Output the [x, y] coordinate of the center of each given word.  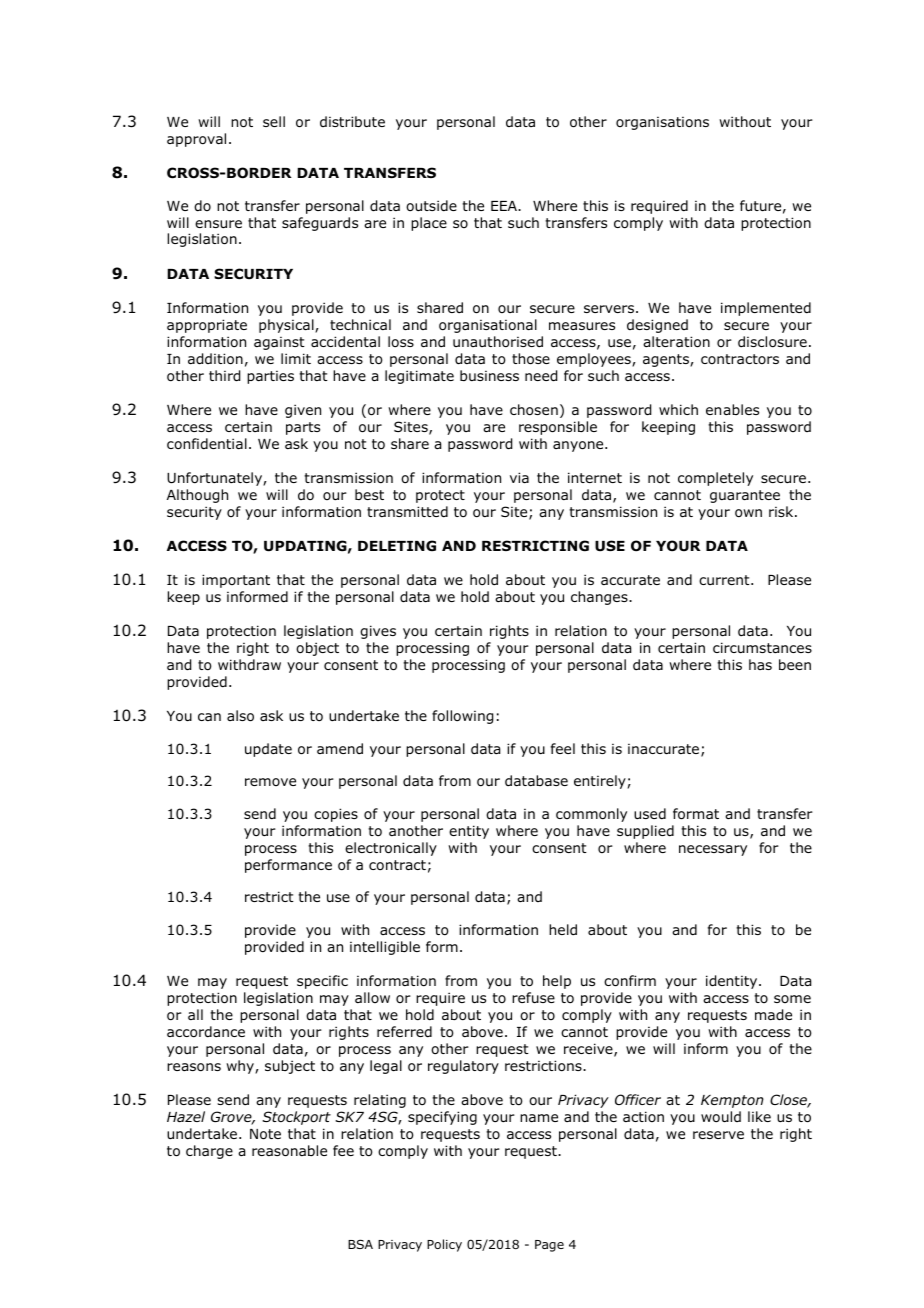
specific [322, 982]
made [773, 1015]
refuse [533, 997]
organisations [662, 123]
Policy [444, 1245]
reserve [718, 1135]
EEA [505, 206]
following [462, 717]
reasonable [289, 1151]
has [760, 664]
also [240, 716]
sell [274, 121]
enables [732, 409]
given [303, 411]
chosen [534, 410]
